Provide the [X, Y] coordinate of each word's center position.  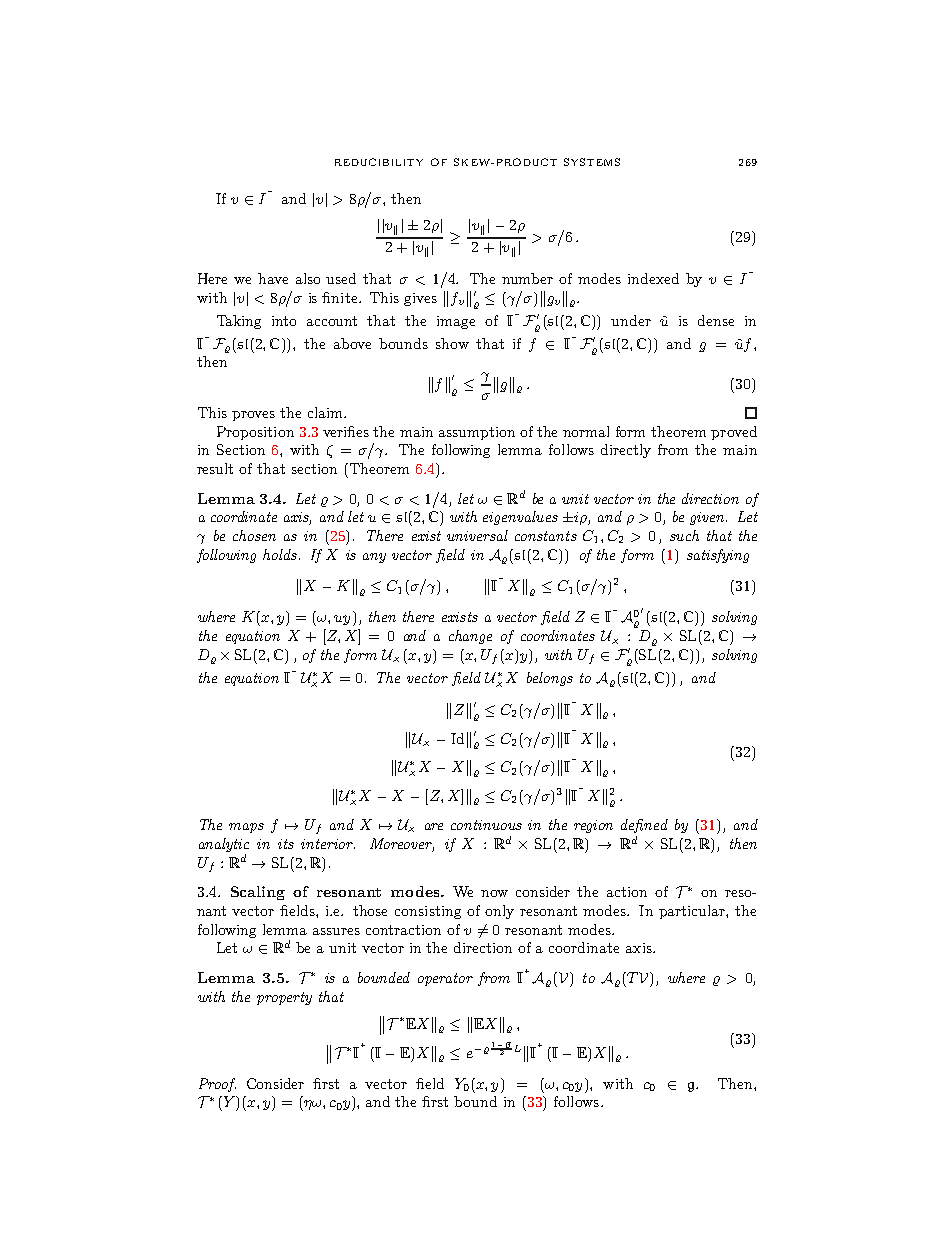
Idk [461, 740]
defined [644, 826]
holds [280, 554]
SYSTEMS [592, 162]
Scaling [258, 893]
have [273, 278]
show [452, 343]
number [527, 278]
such [684, 535]
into [284, 321]
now [494, 893]
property [284, 998]
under [631, 320]
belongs [550, 679]
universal [477, 535]
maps [246, 828]
